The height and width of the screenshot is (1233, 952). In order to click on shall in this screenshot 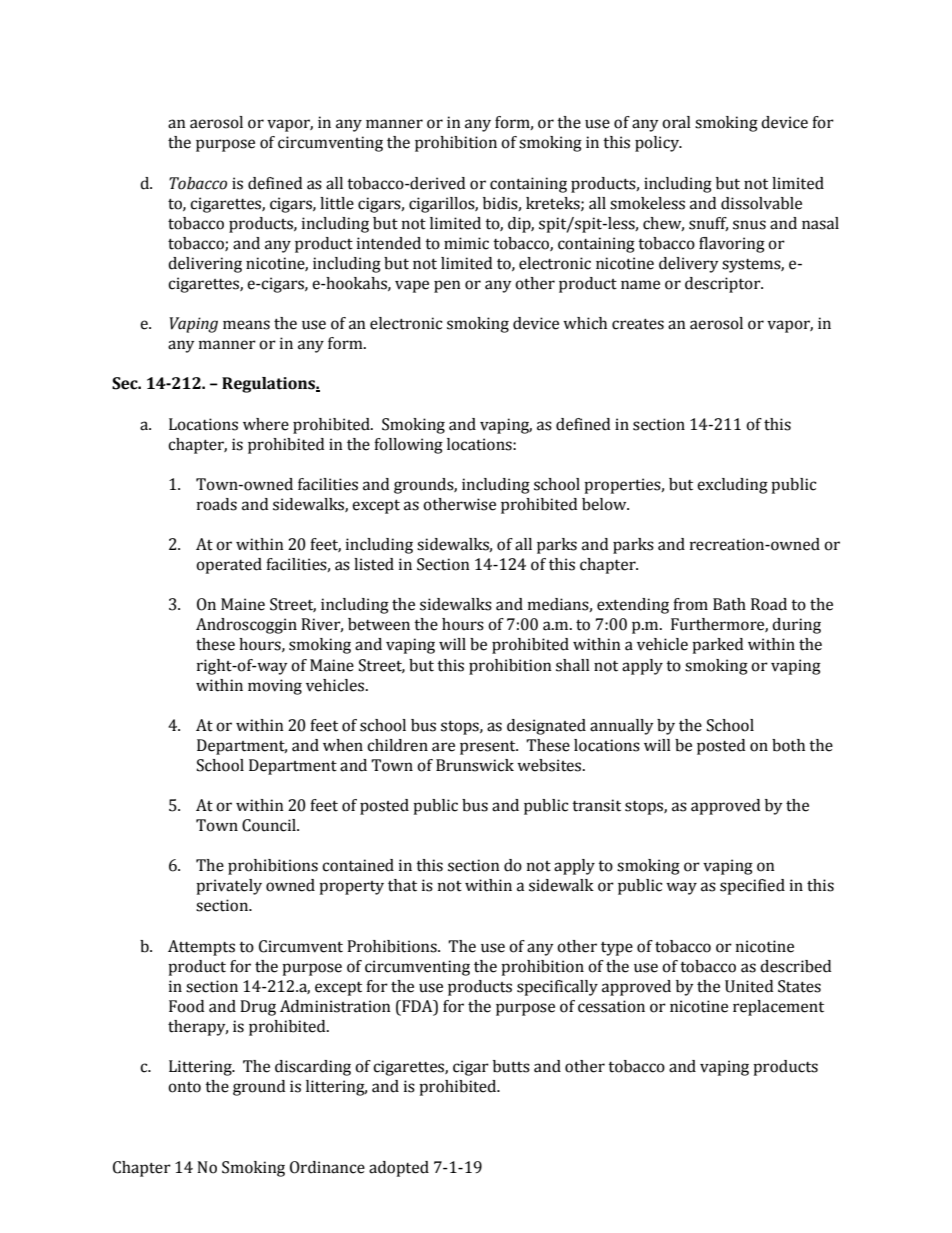, I will do `click(573, 665)`.
